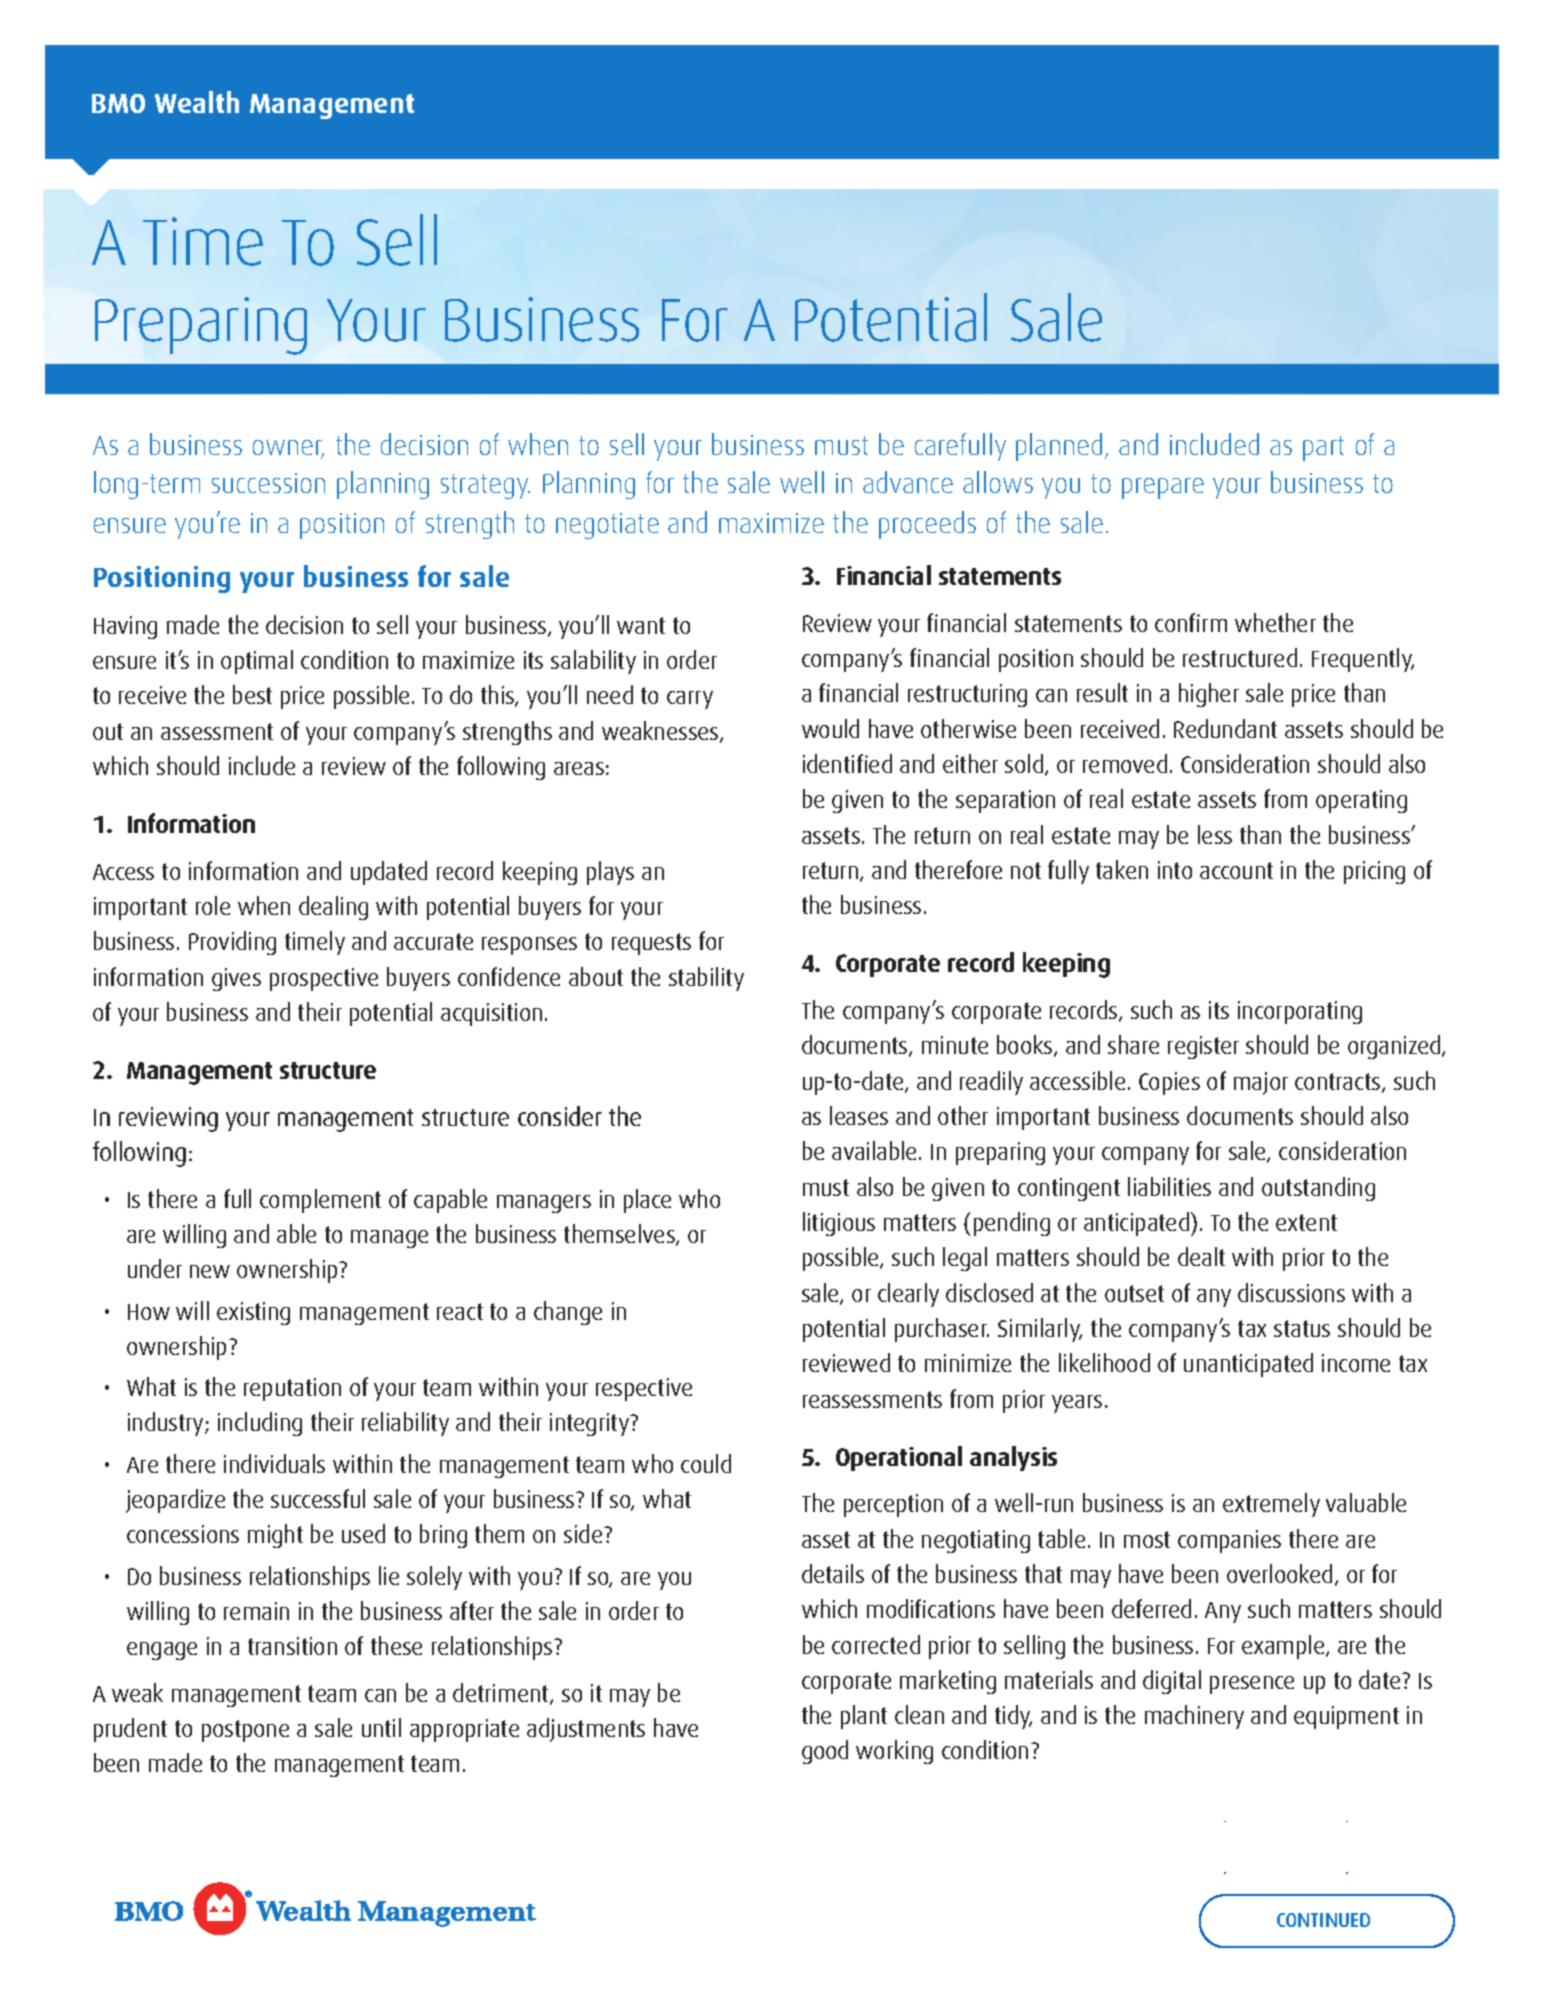 The height and width of the screenshot is (1998, 1544). I want to click on good, so click(825, 1752).
